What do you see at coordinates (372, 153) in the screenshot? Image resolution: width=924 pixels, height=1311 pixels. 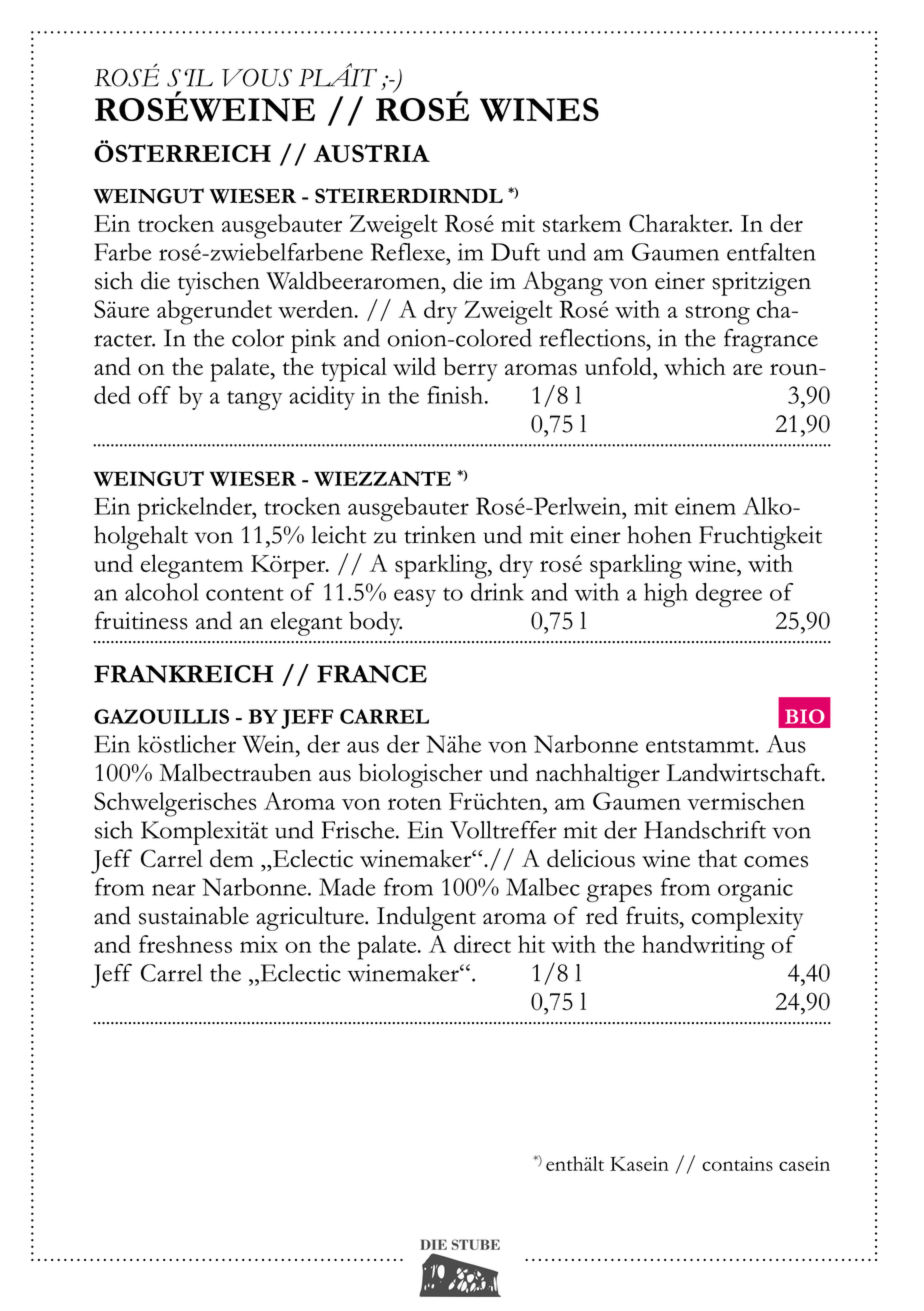 I see `Austria` at bounding box center [372, 153].
